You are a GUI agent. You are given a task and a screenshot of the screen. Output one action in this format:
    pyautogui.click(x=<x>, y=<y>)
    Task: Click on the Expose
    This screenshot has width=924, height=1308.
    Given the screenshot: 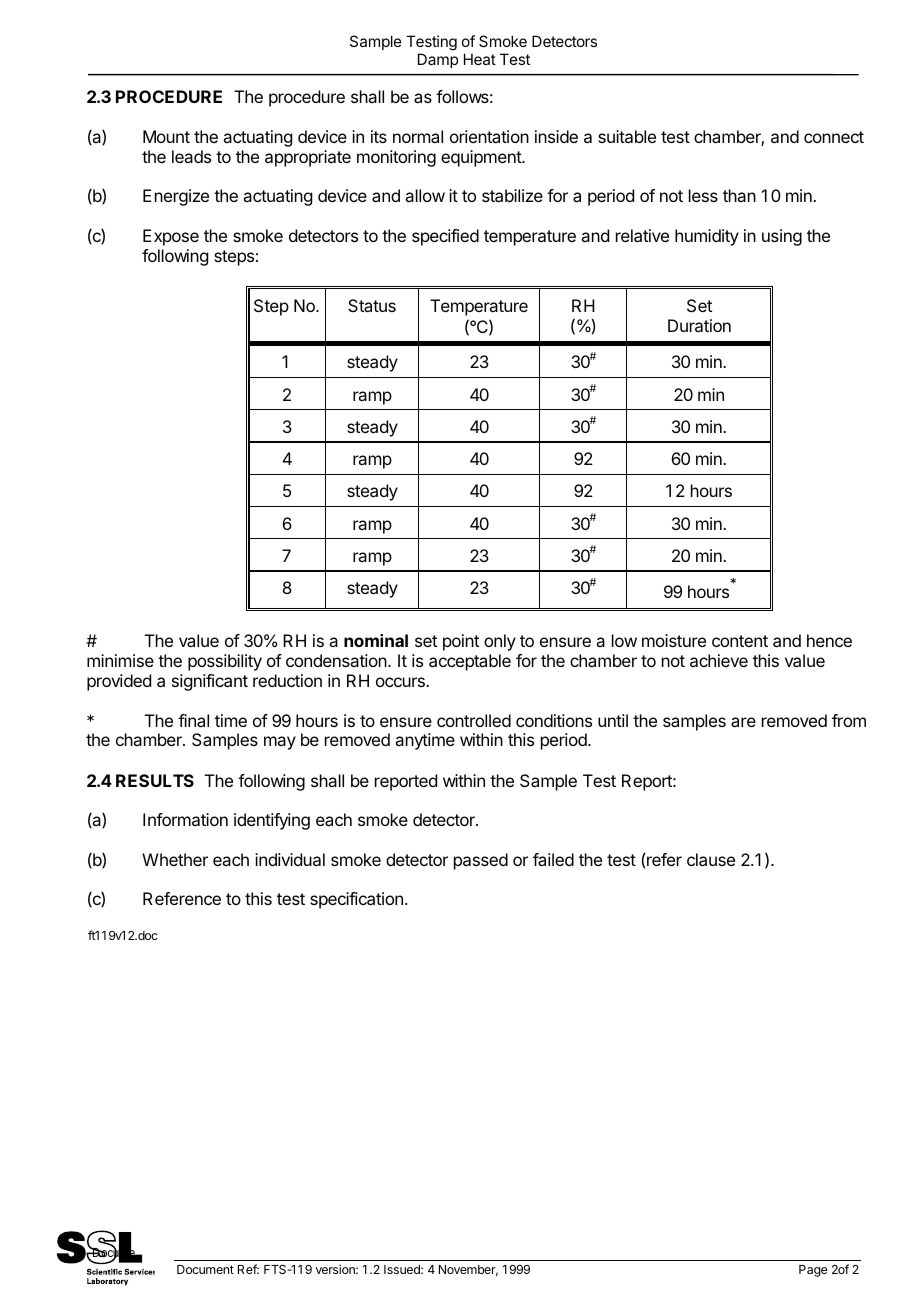 What is the action you would take?
    pyautogui.click(x=171, y=237)
